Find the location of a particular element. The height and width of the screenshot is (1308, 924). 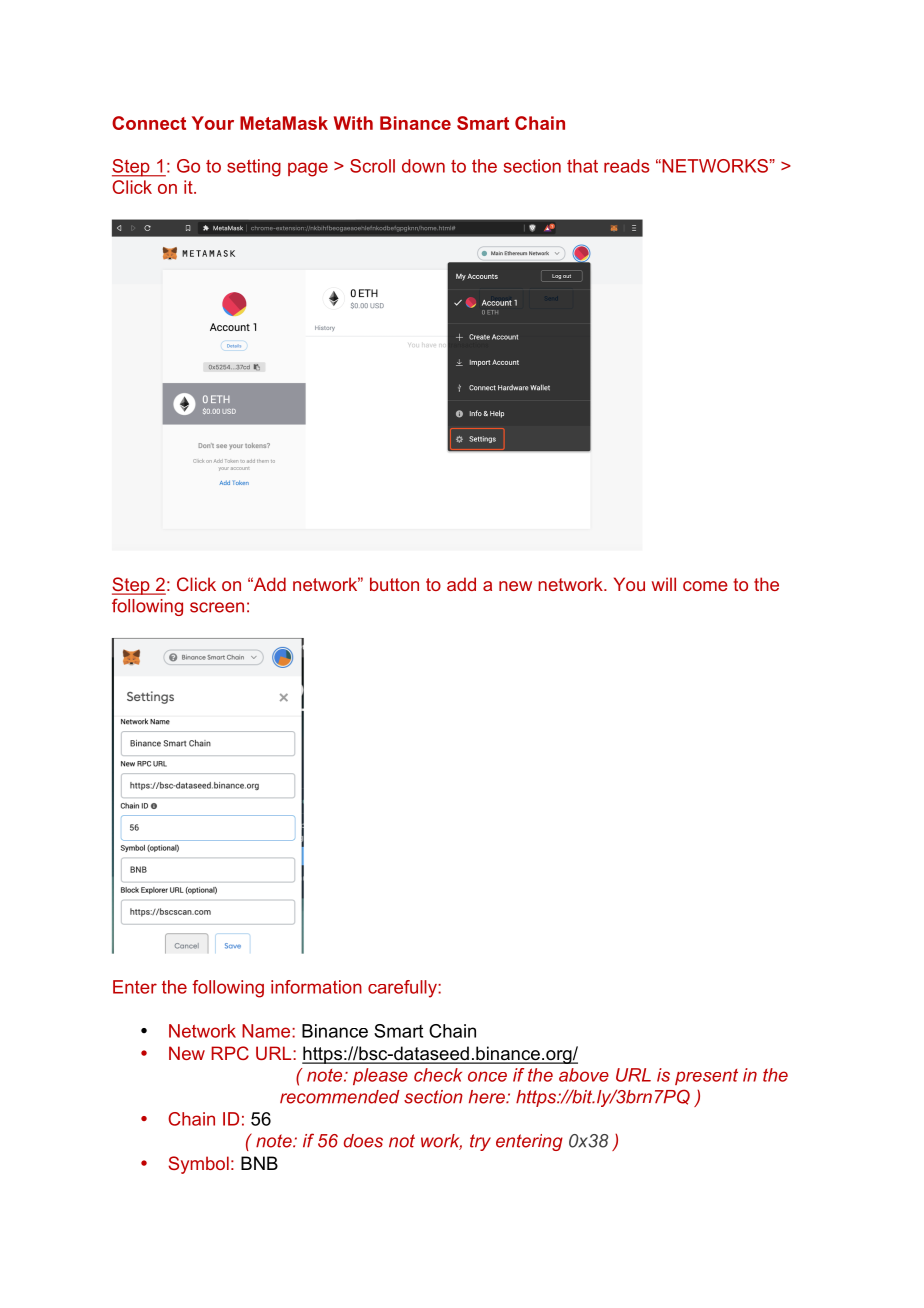

Scroll is located at coordinates (372, 166).
